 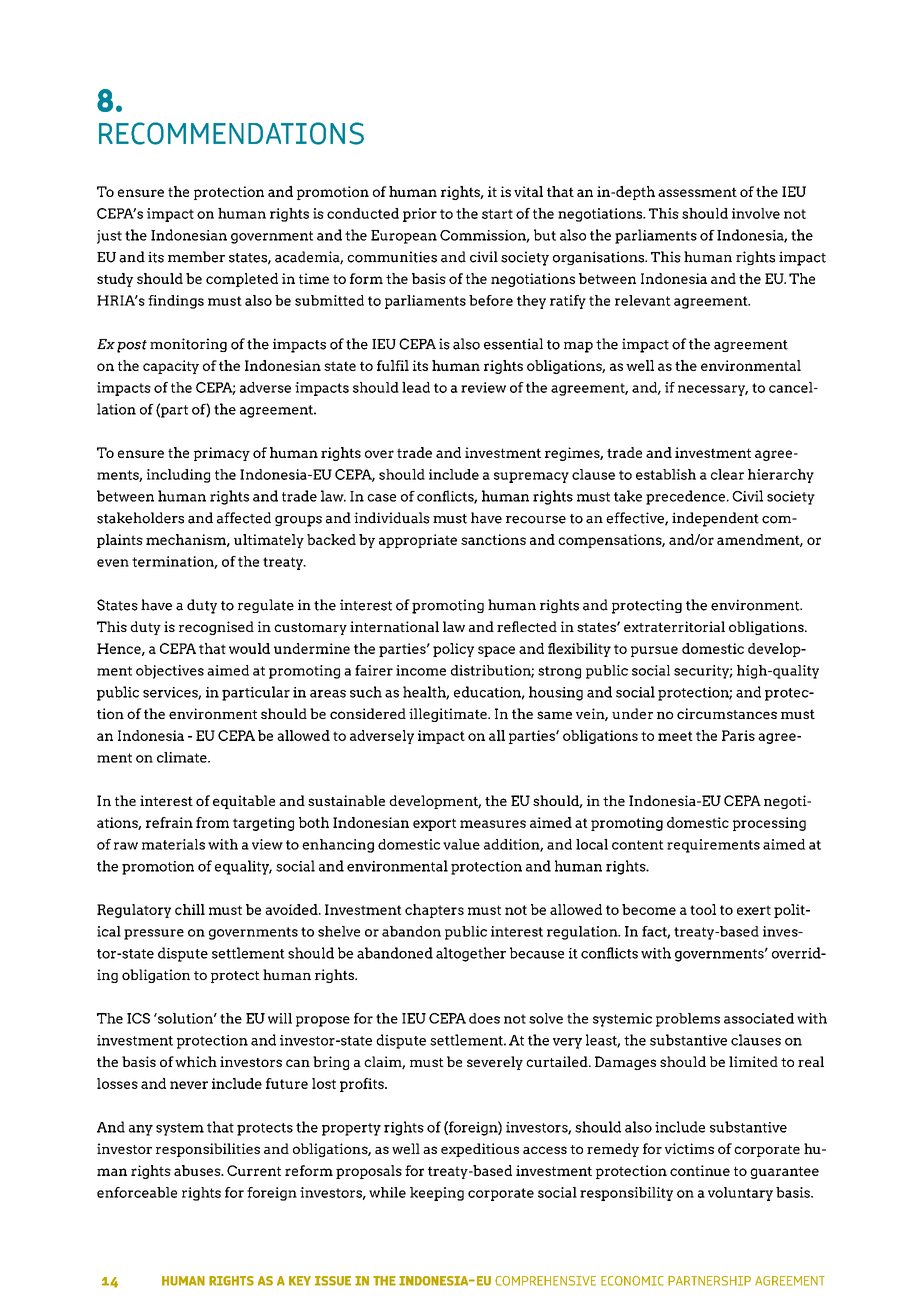 I want to click on chapters, so click(x=434, y=911).
